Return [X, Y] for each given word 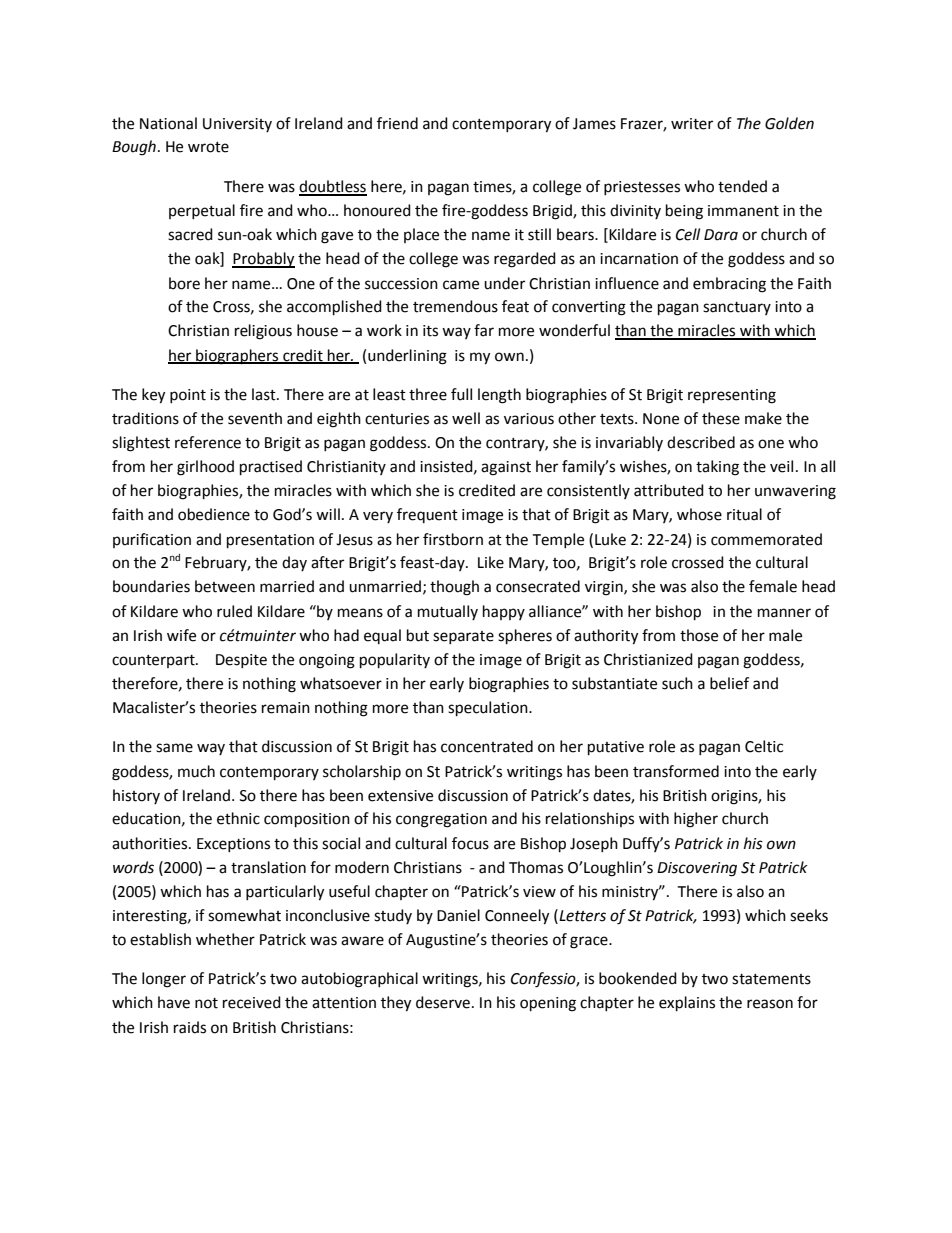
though [454, 588]
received [252, 1002]
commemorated [766, 539]
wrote [208, 147]
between [225, 586]
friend [397, 123]
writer [692, 124]
